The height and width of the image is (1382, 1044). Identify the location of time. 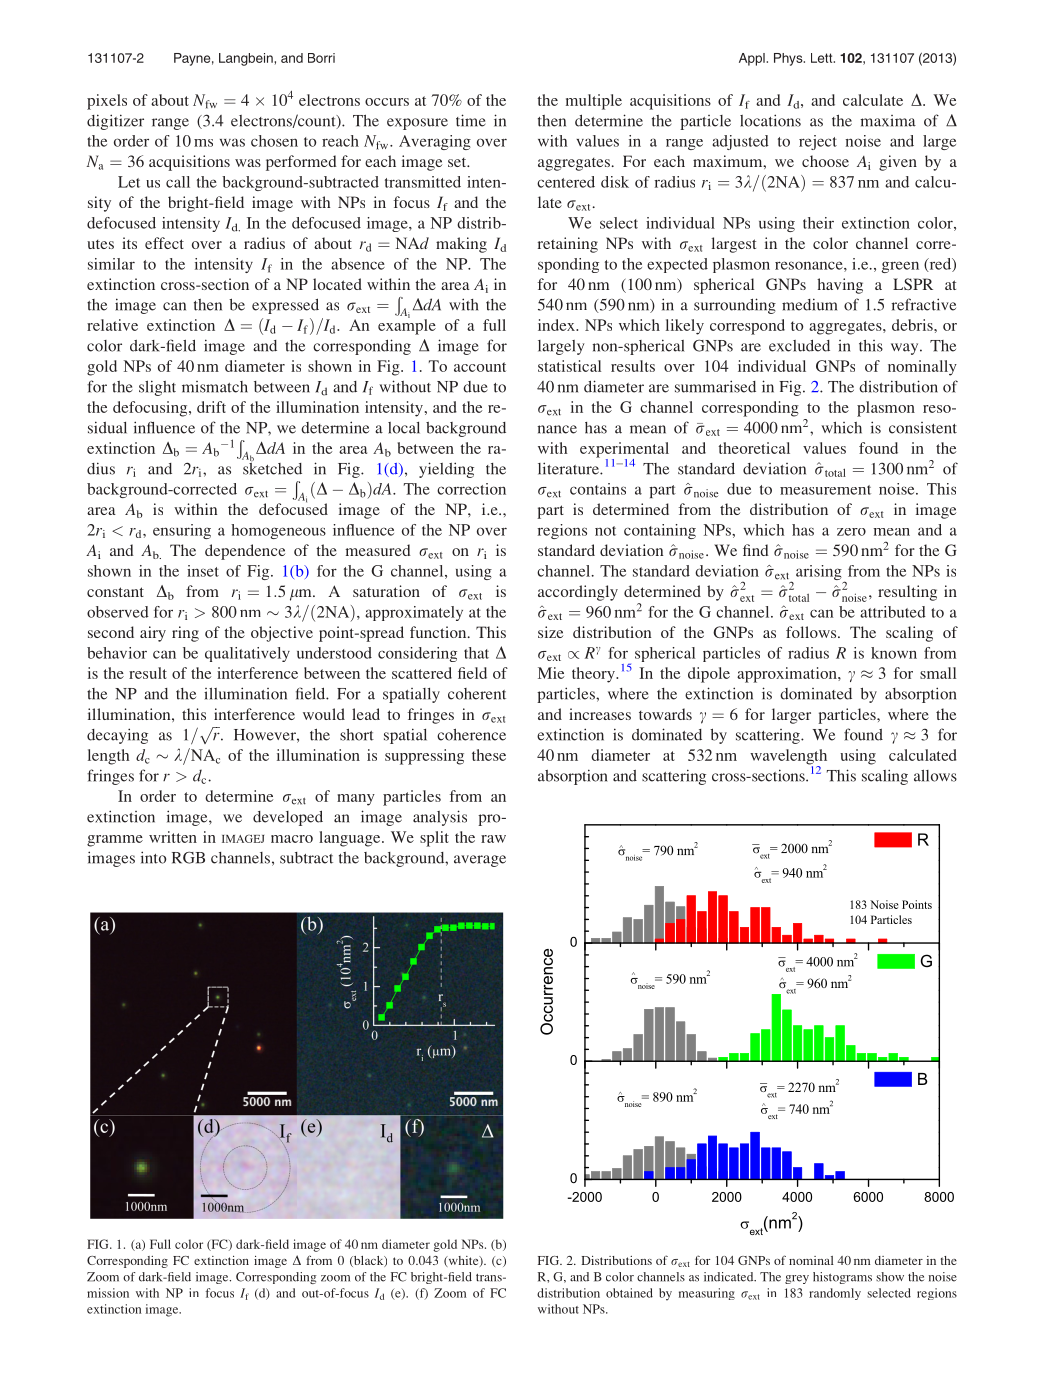
(470, 120).
